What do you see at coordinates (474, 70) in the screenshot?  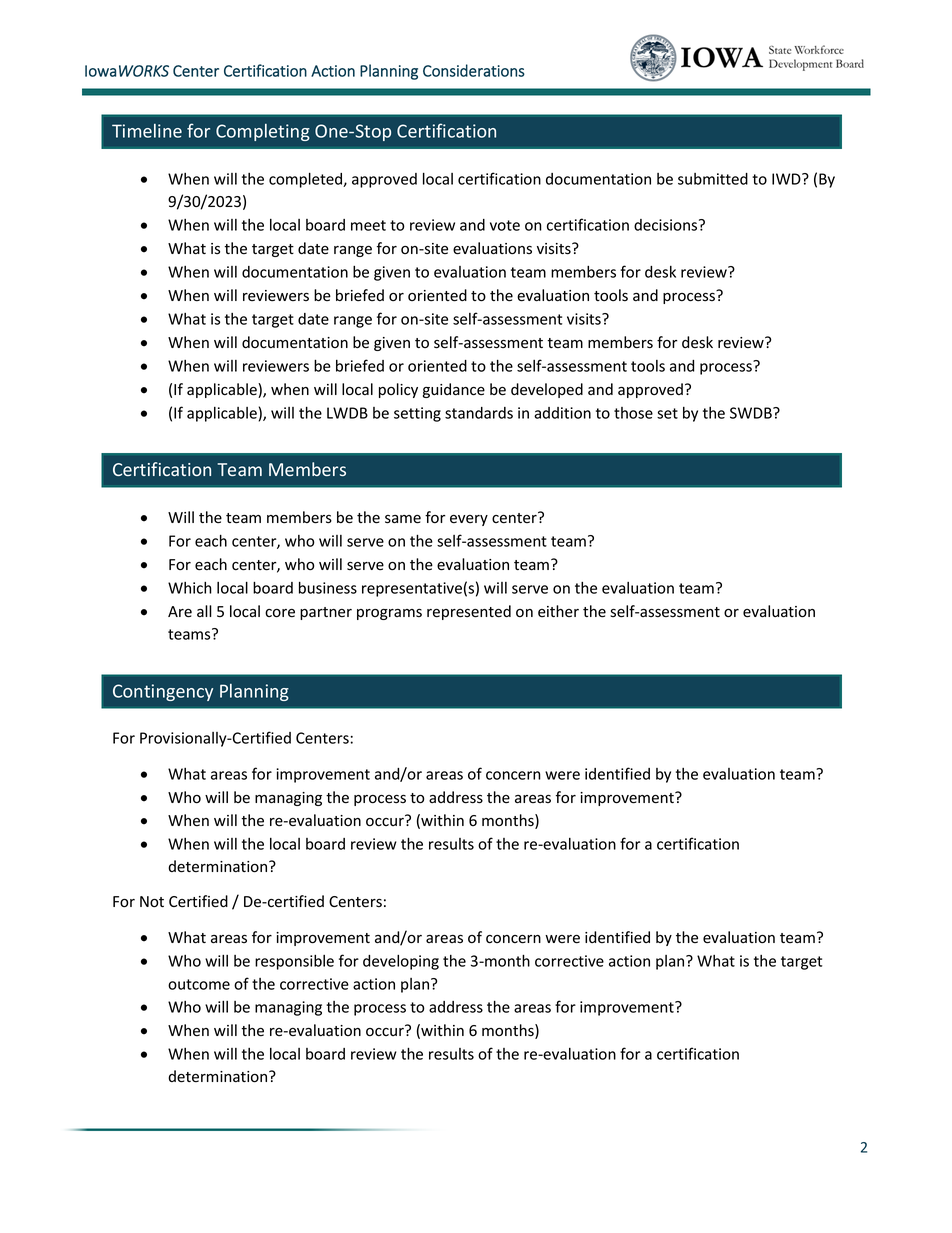 I see `Considerations` at bounding box center [474, 70].
